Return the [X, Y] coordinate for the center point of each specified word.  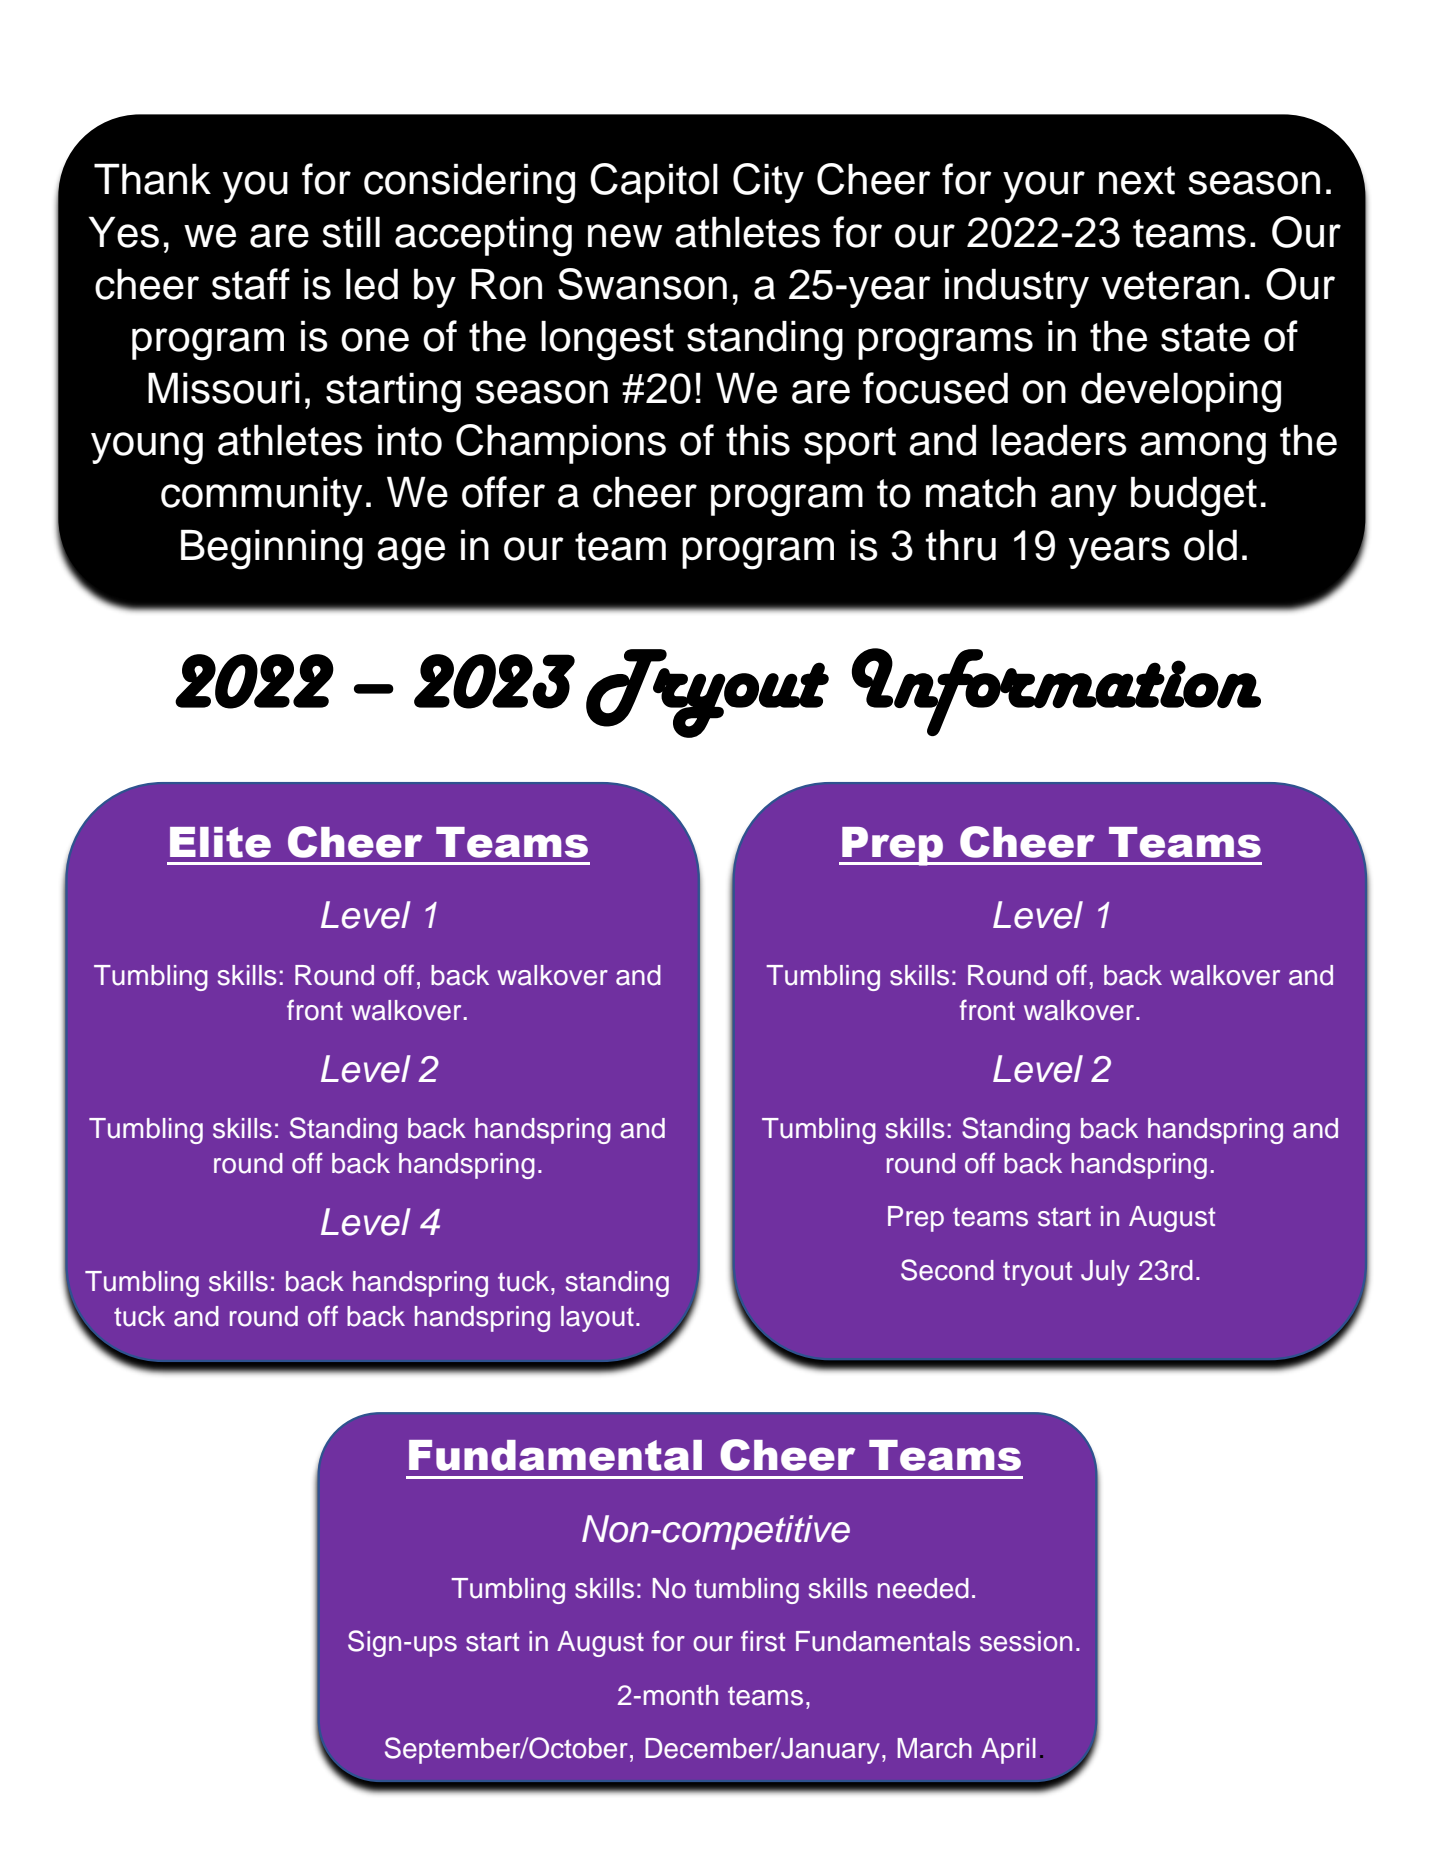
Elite [220, 842]
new [625, 236]
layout [597, 1319]
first [763, 1641]
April [1008, 1751]
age [411, 553]
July [1105, 1273]
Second [947, 1270]
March [934, 1748]
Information [1056, 692]
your [1044, 187]
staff [251, 284]
